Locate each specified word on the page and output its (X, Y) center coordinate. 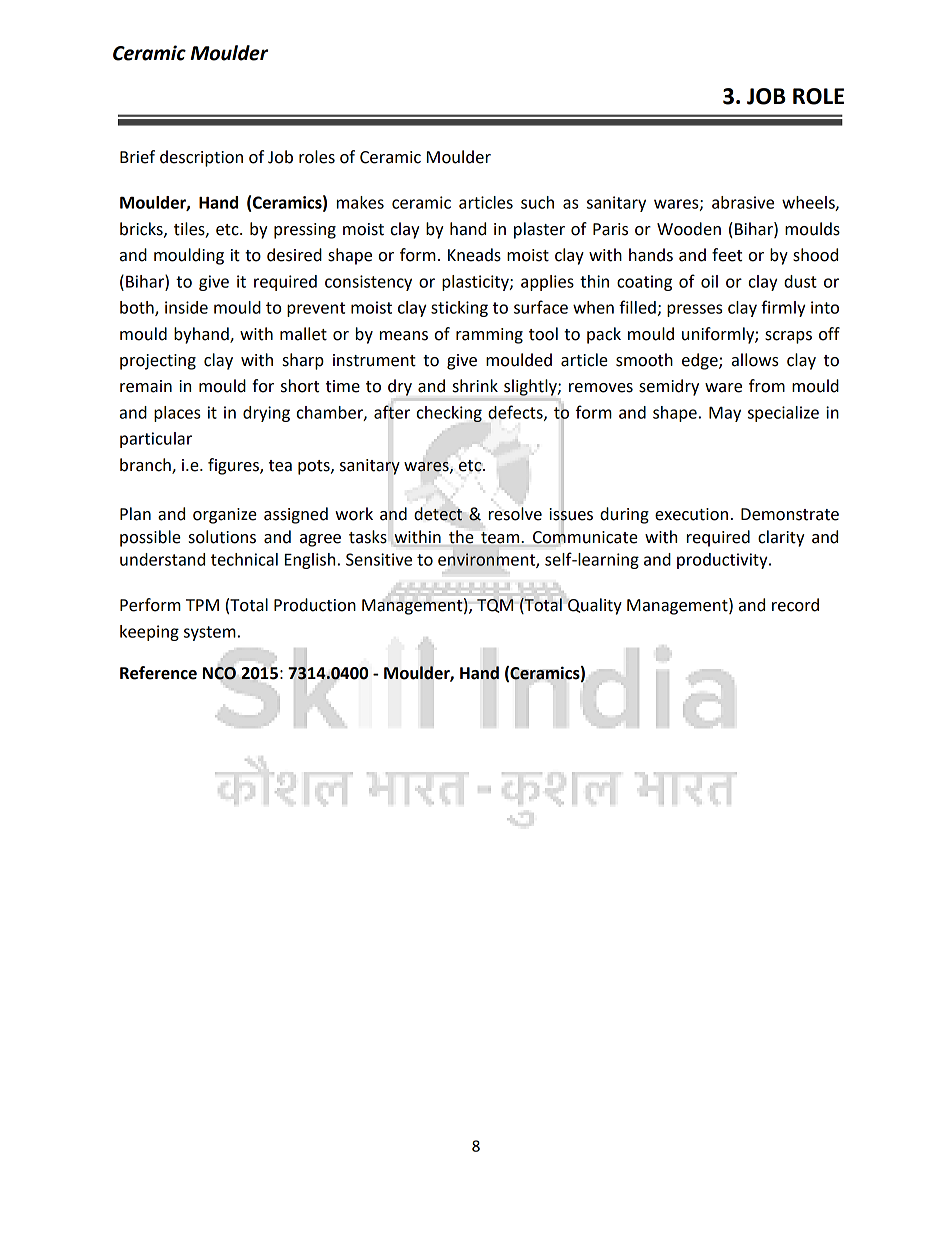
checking (449, 414)
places (177, 414)
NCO (219, 673)
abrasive (743, 202)
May (725, 414)
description (201, 158)
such (537, 202)
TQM (495, 606)
